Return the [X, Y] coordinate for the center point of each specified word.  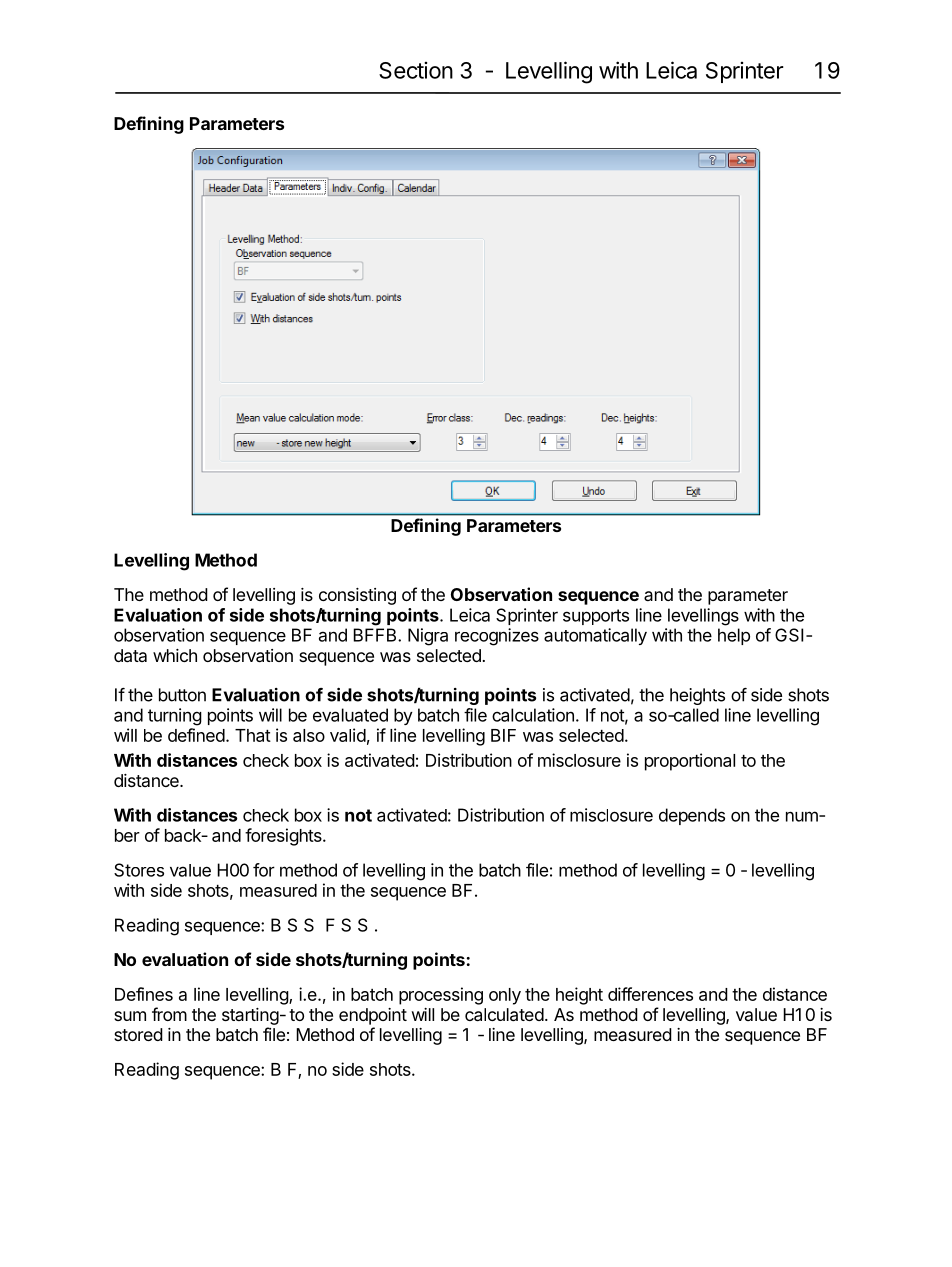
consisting [357, 596]
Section [416, 70]
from [169, 1014]
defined [196, 735]
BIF [503, 735]
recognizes [497, 637]
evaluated [350, 715]
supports [596, 617]
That [253, 735]
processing [441, 996]
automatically [595, 636]
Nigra [428, 637]
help [734, 636]
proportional [690, 762]
